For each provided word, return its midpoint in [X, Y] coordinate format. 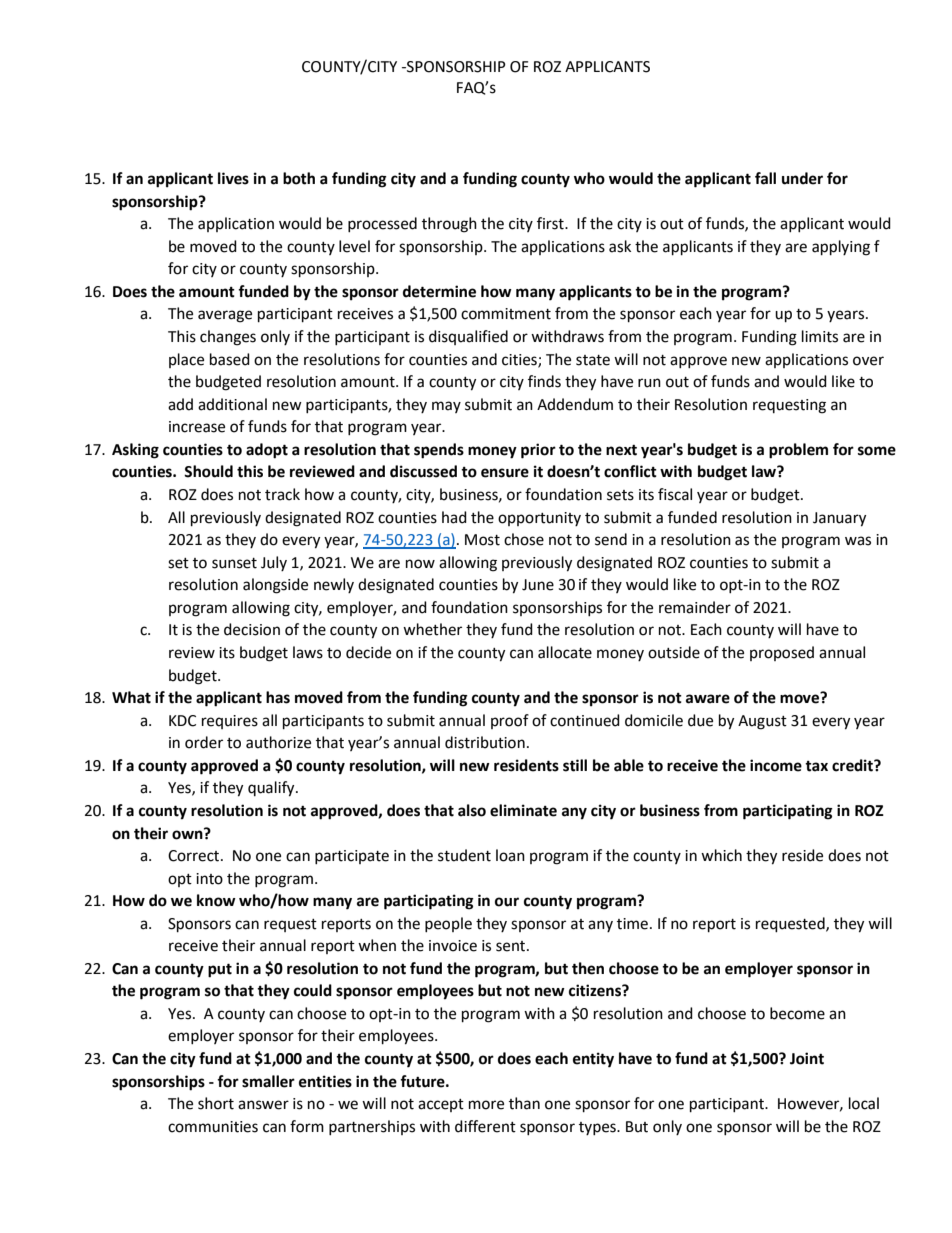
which [721, 855]
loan [510, 855]
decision [252, 629]
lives [233, 178]
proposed [782, 653]
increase [197, 427]
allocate [565, 652]
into [209, 879]
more [486, 1105]
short [216, 1103]
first [551, 223]
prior [538, 451]
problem [798, 451]
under [802, 178]
